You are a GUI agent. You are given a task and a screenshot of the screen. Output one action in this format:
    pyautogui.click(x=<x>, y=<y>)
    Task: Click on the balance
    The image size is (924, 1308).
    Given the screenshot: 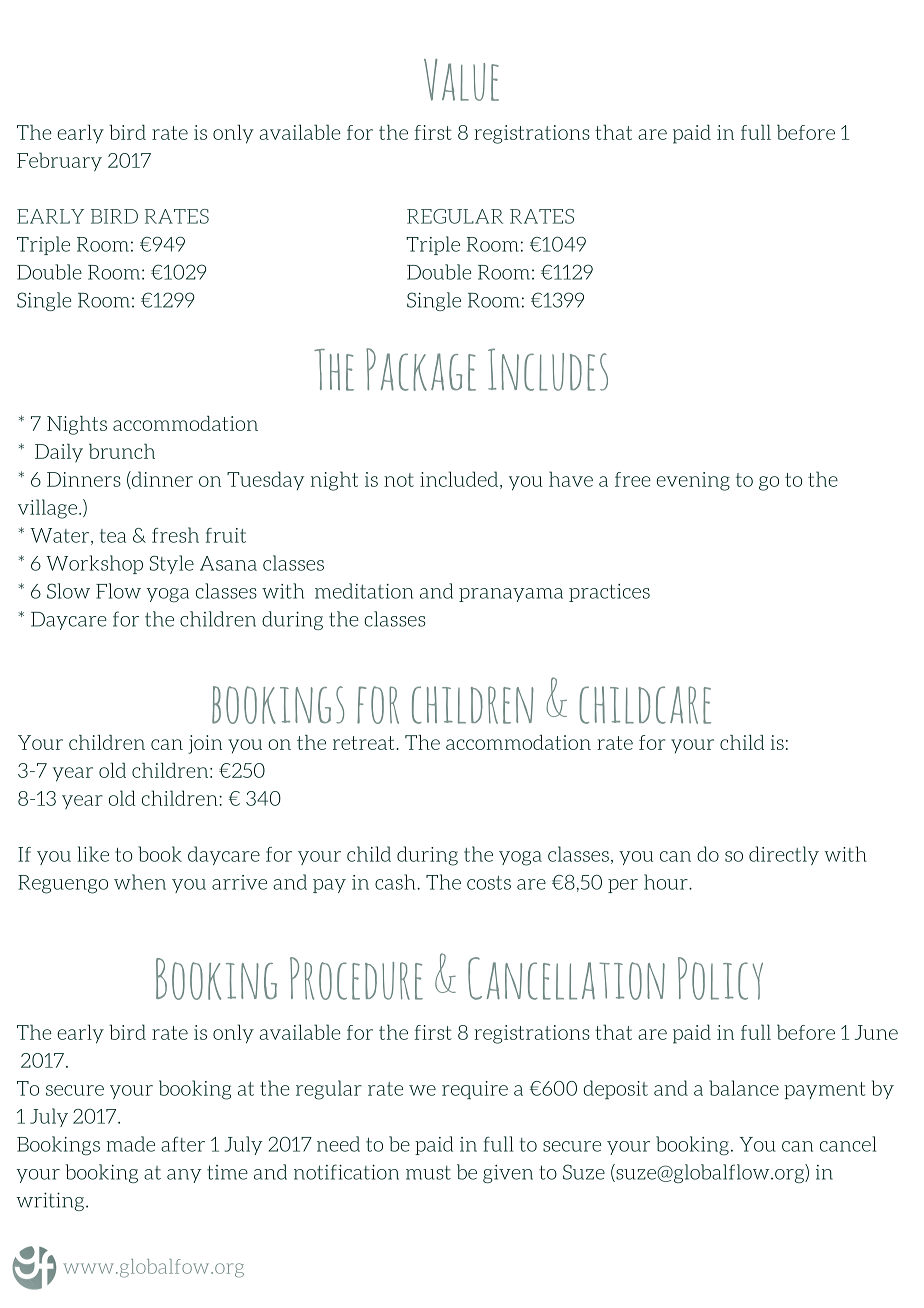 What is the action you would take?
    pyautogui.click(x=744, y=1088)
